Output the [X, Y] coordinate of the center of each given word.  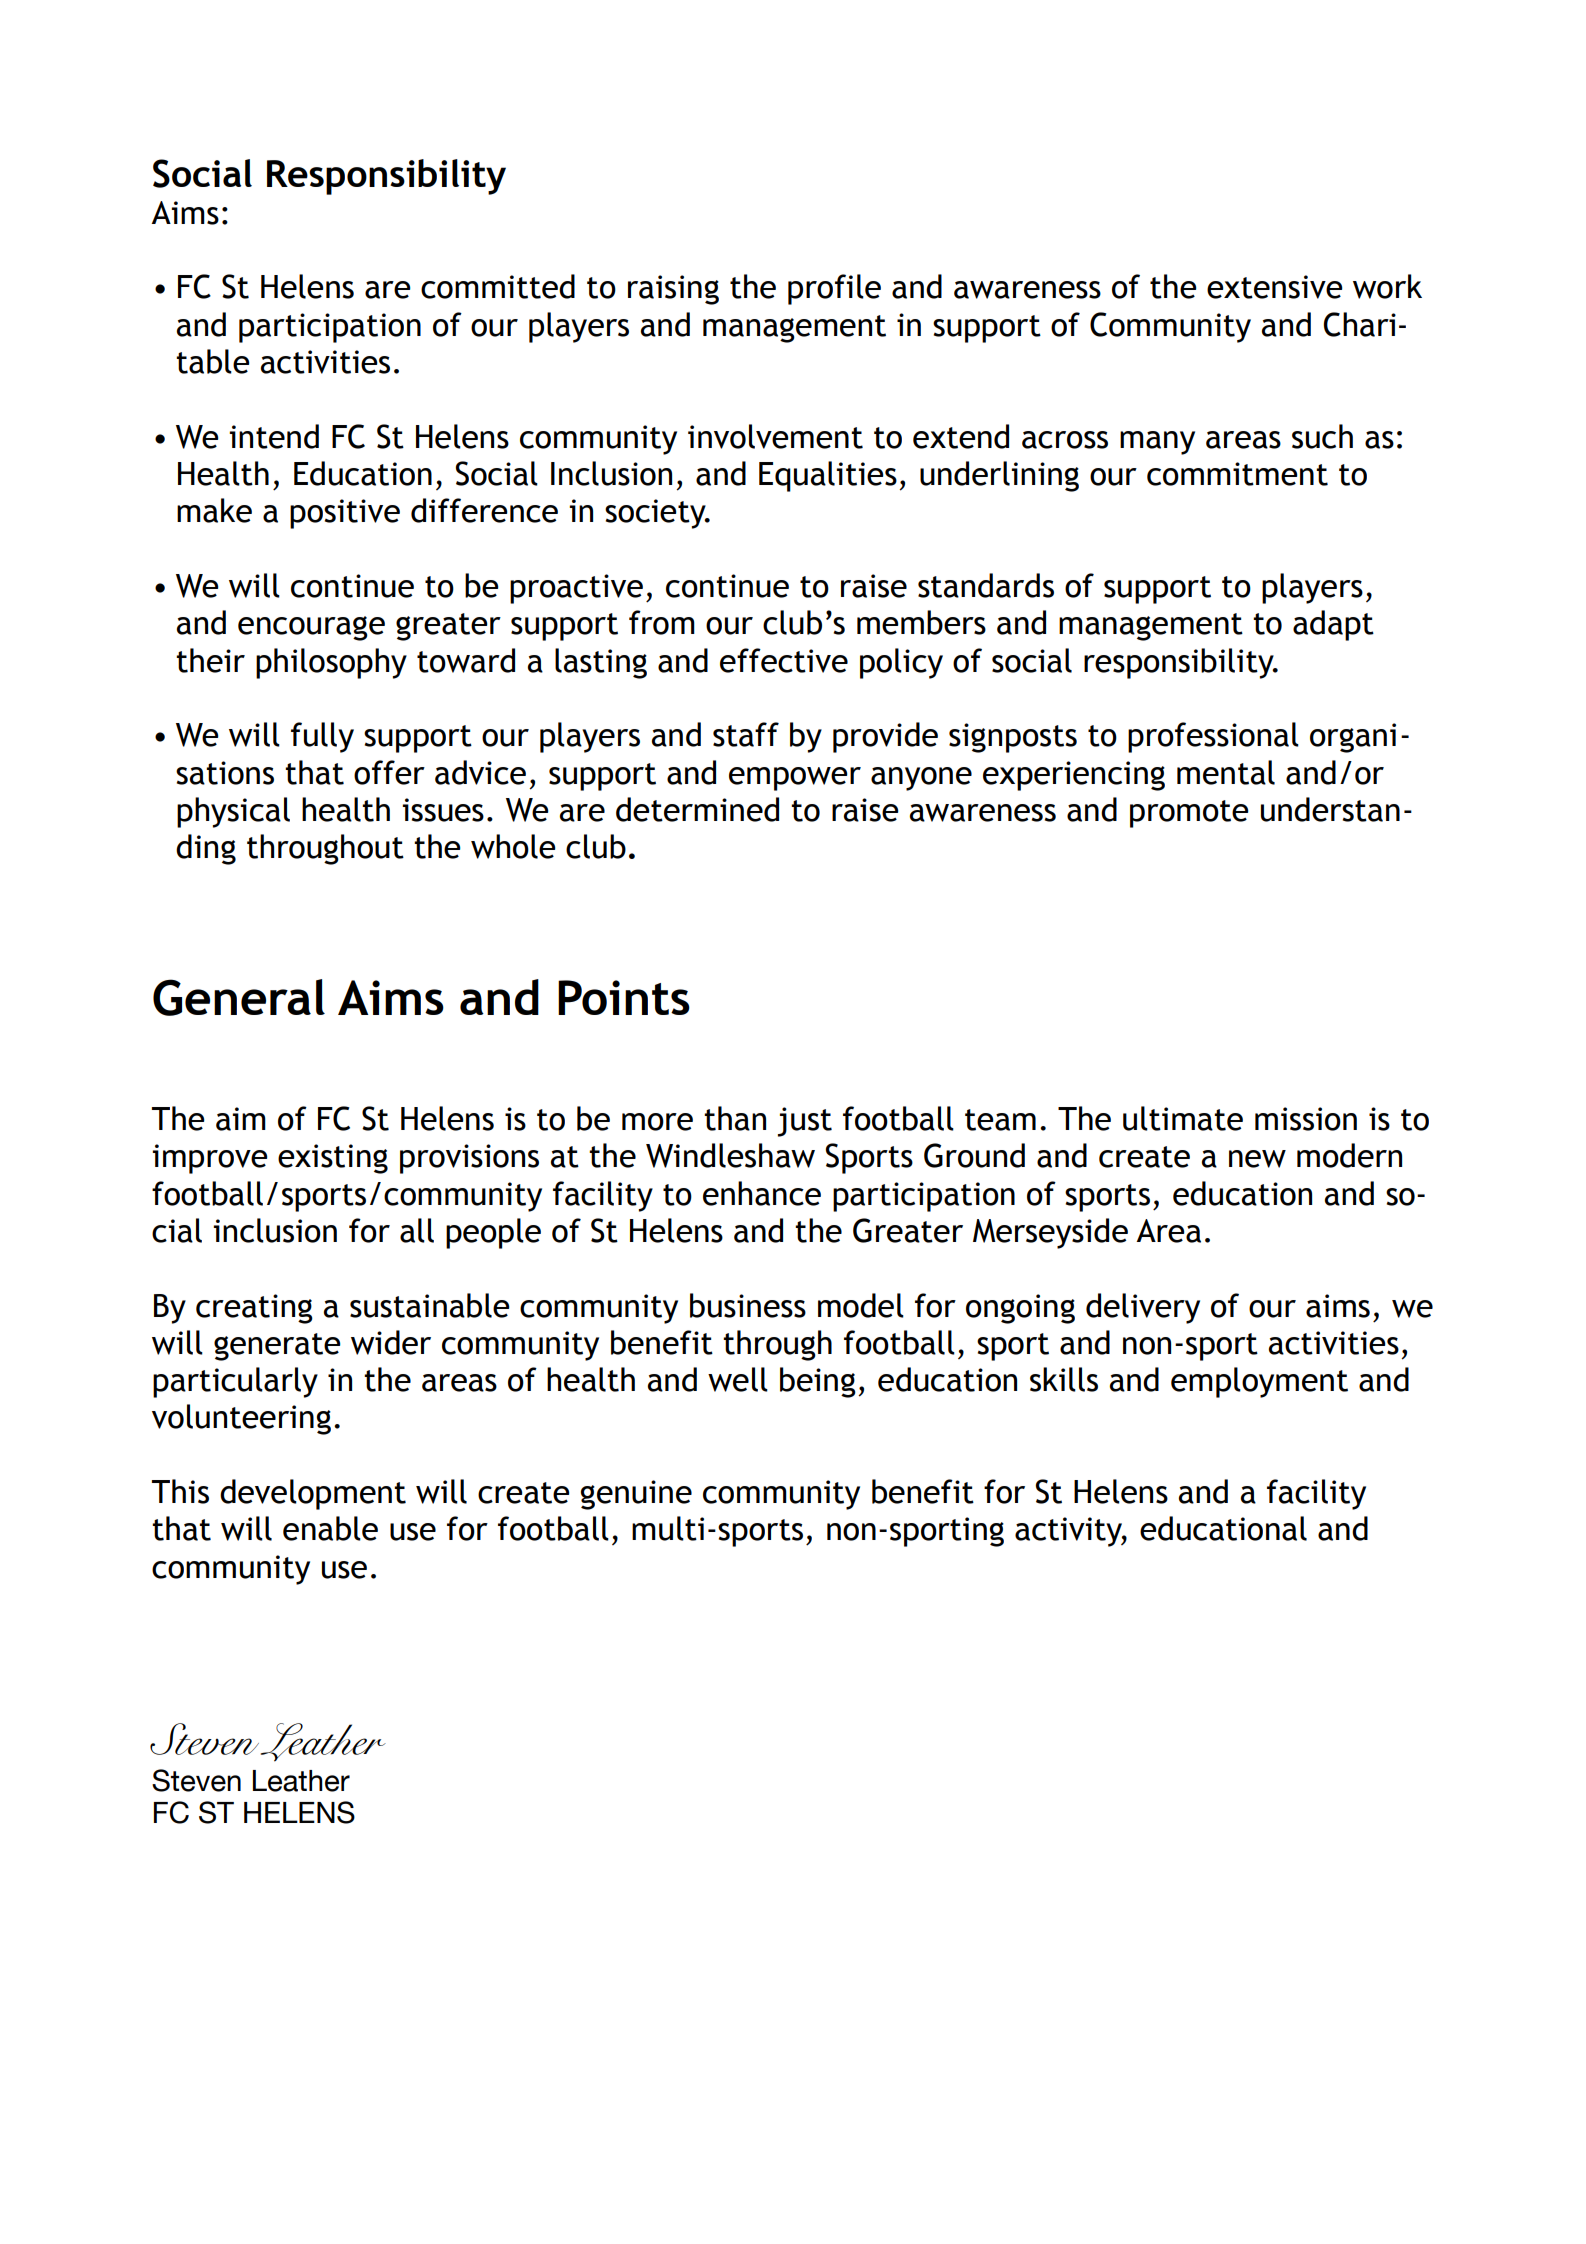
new [1257, 1159]
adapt [1333, 625]
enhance [762, 1193]
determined [697, 809]
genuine [636, 1495]
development [313, 1494]
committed [498, 286]
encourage [311, 628]
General [239, 997]
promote [1189, 814]
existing [333, 1159]
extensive [1275, 287]
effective [784, 660]
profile [834, 289]
